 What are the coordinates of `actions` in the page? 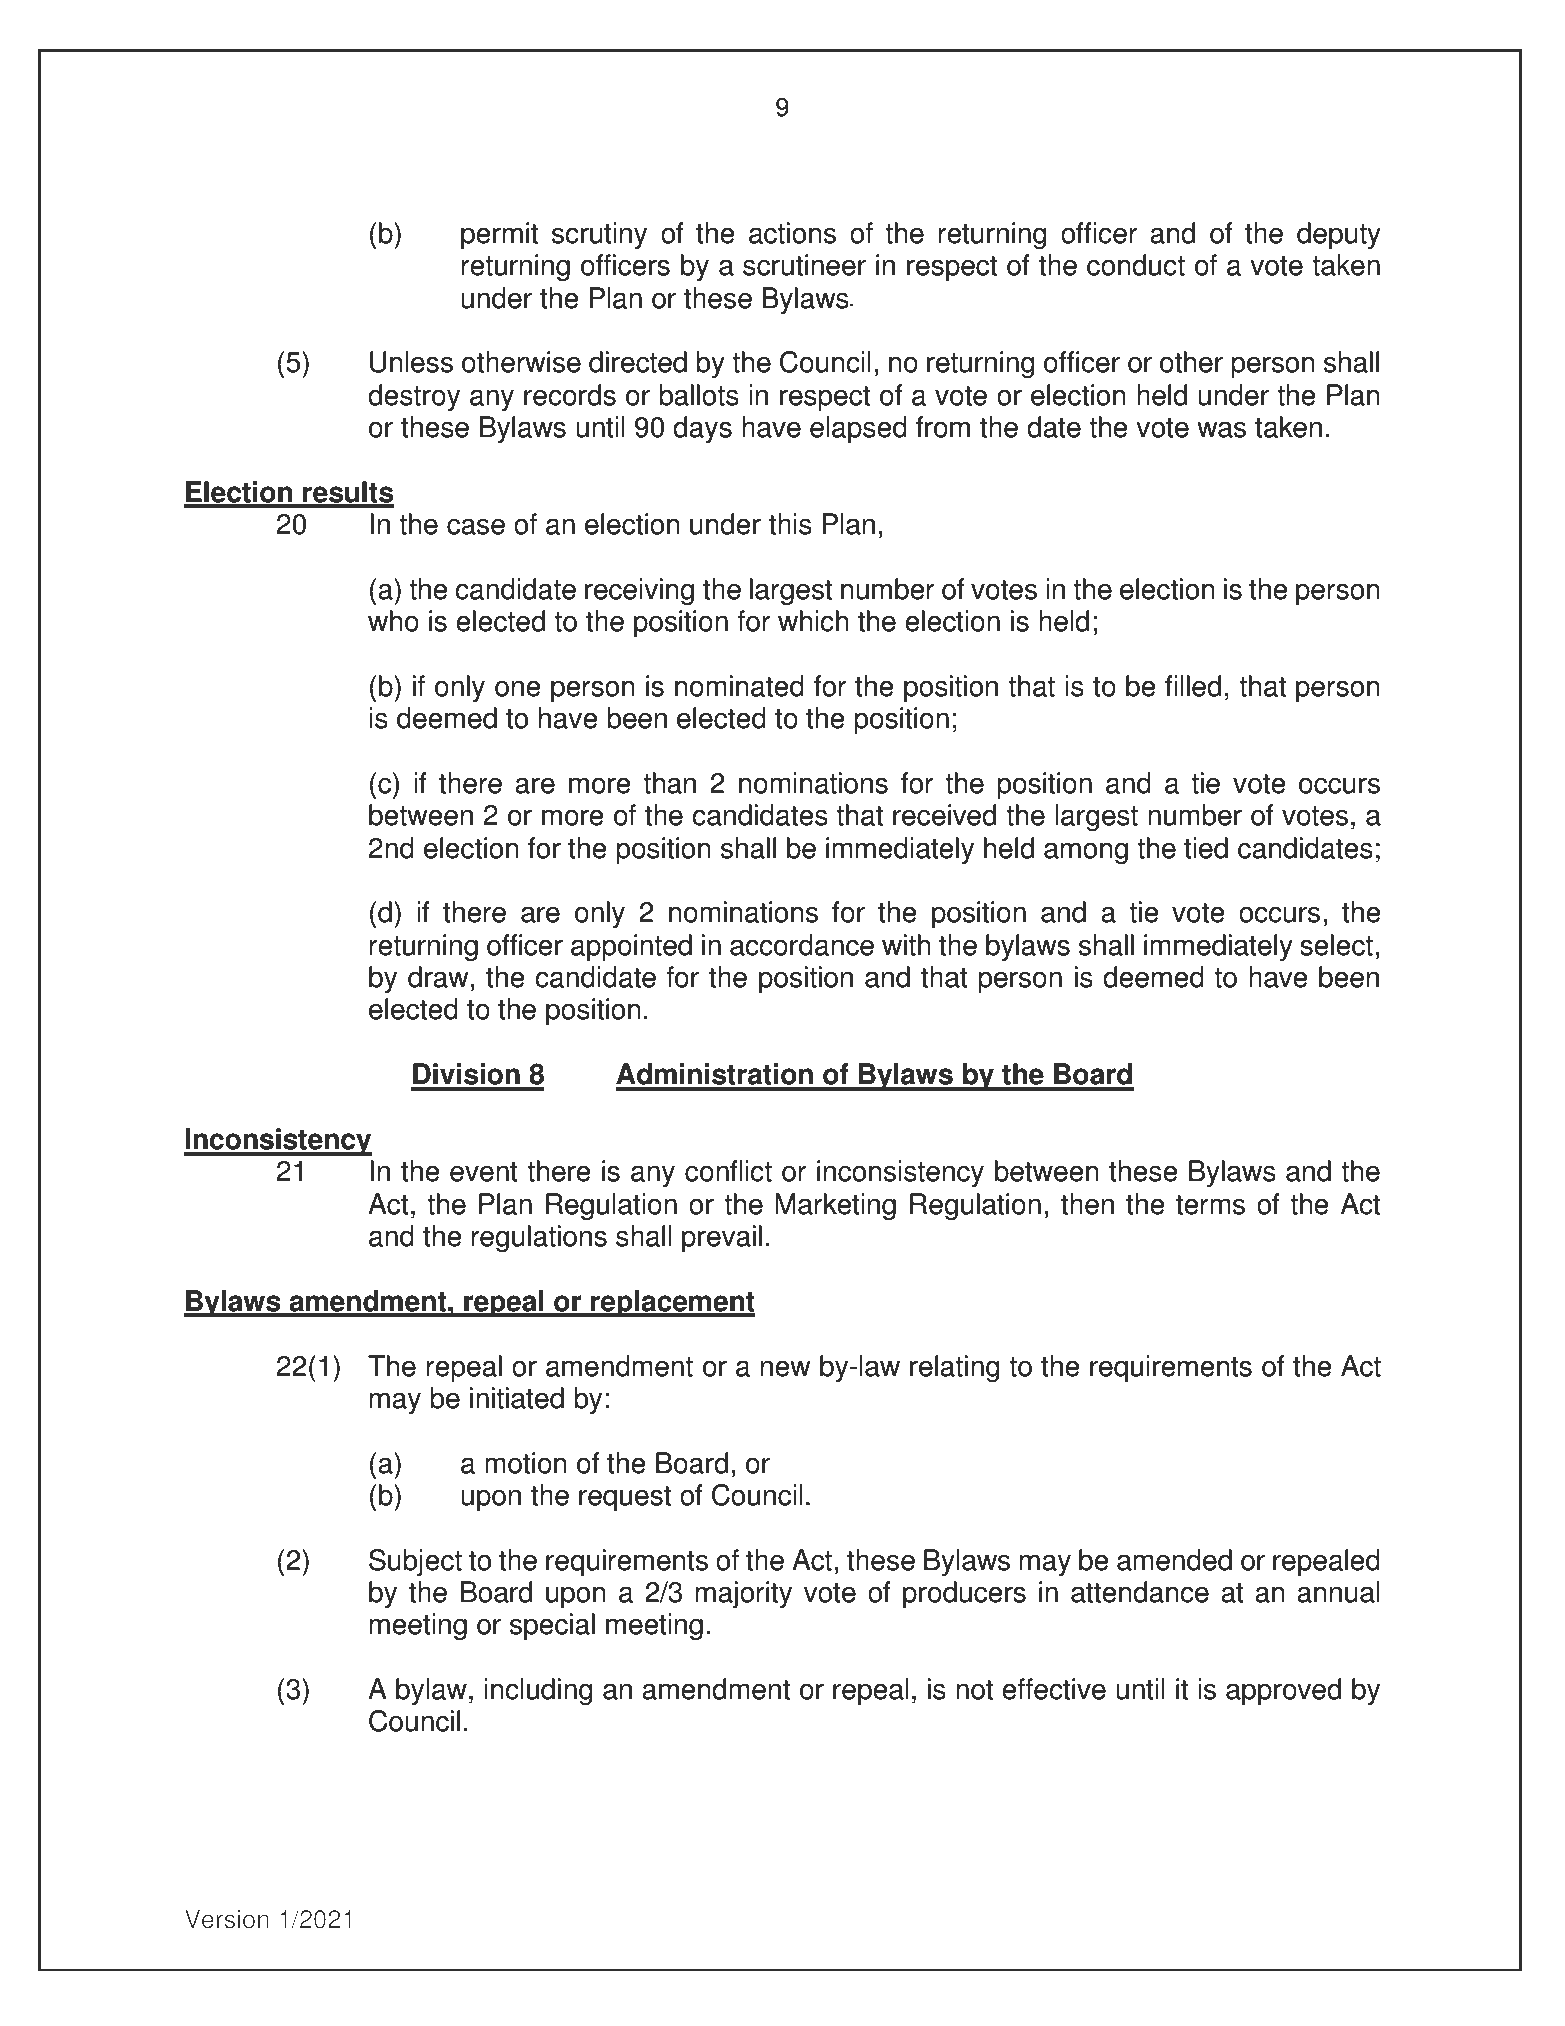 It's located at (792, 233).
